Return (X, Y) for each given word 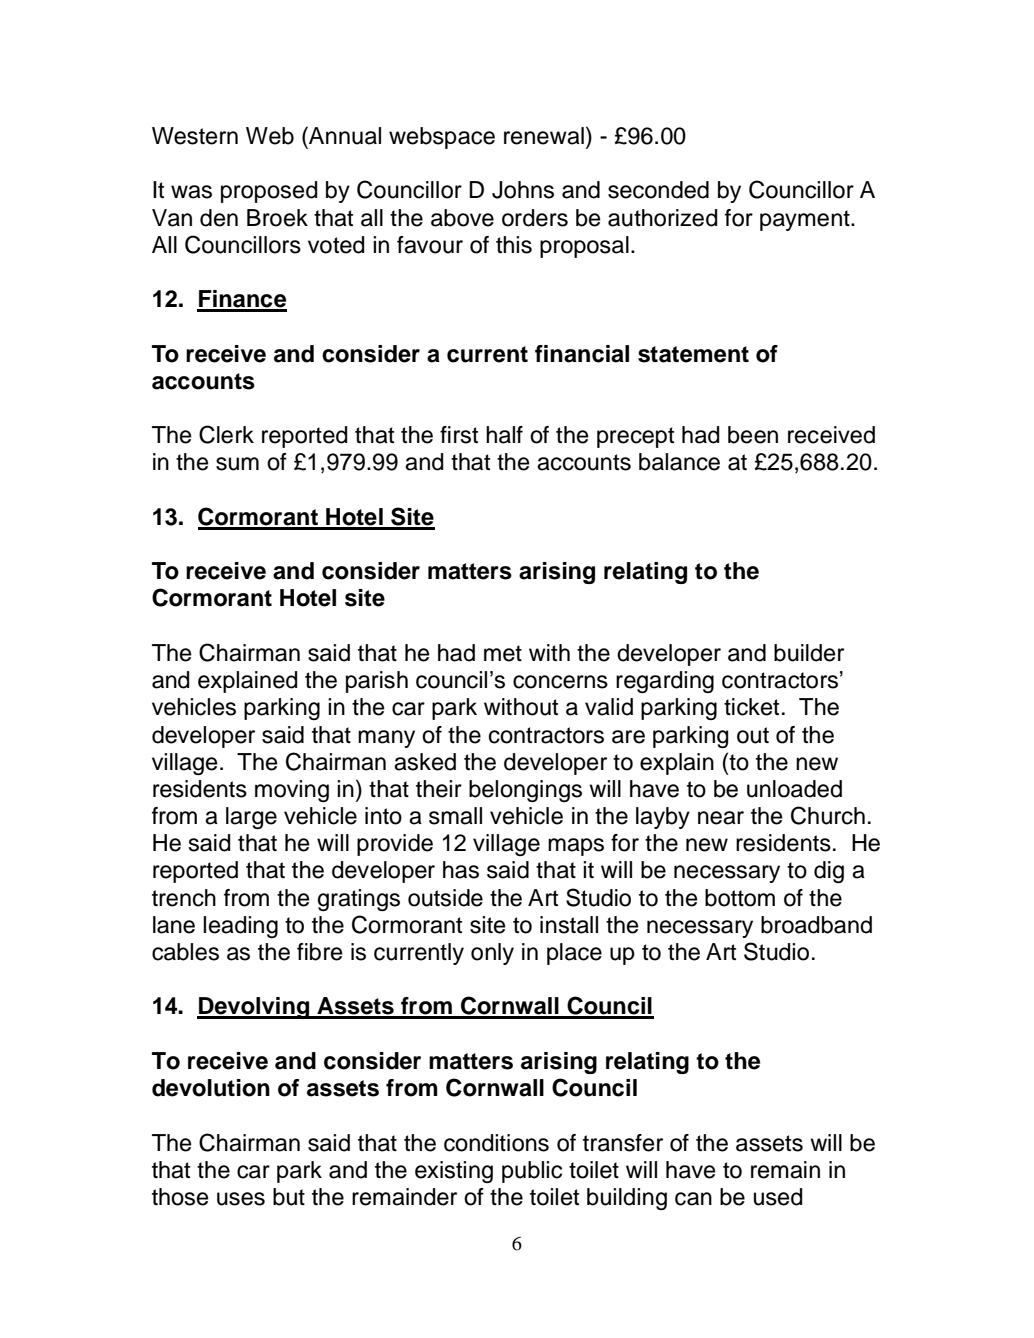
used (778, 1197)
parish (377, 682)
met (503, 653)
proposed (269, 192)
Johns (523, 190)
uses (241, 1199)
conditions (496, 1143)
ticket (751, 707)
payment (806, 220)
